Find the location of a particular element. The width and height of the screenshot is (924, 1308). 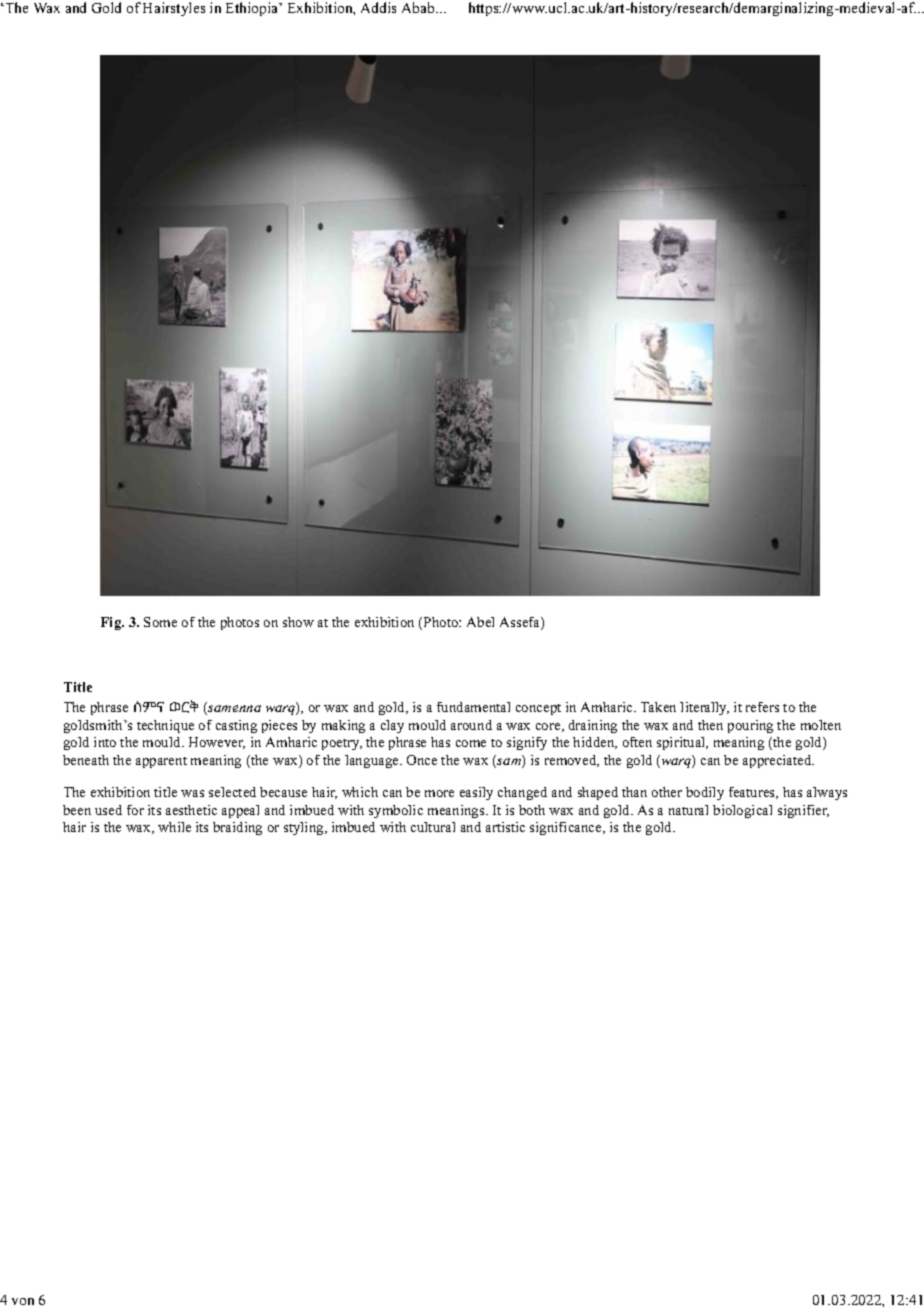

Some is located at coordinates (160, 622).
